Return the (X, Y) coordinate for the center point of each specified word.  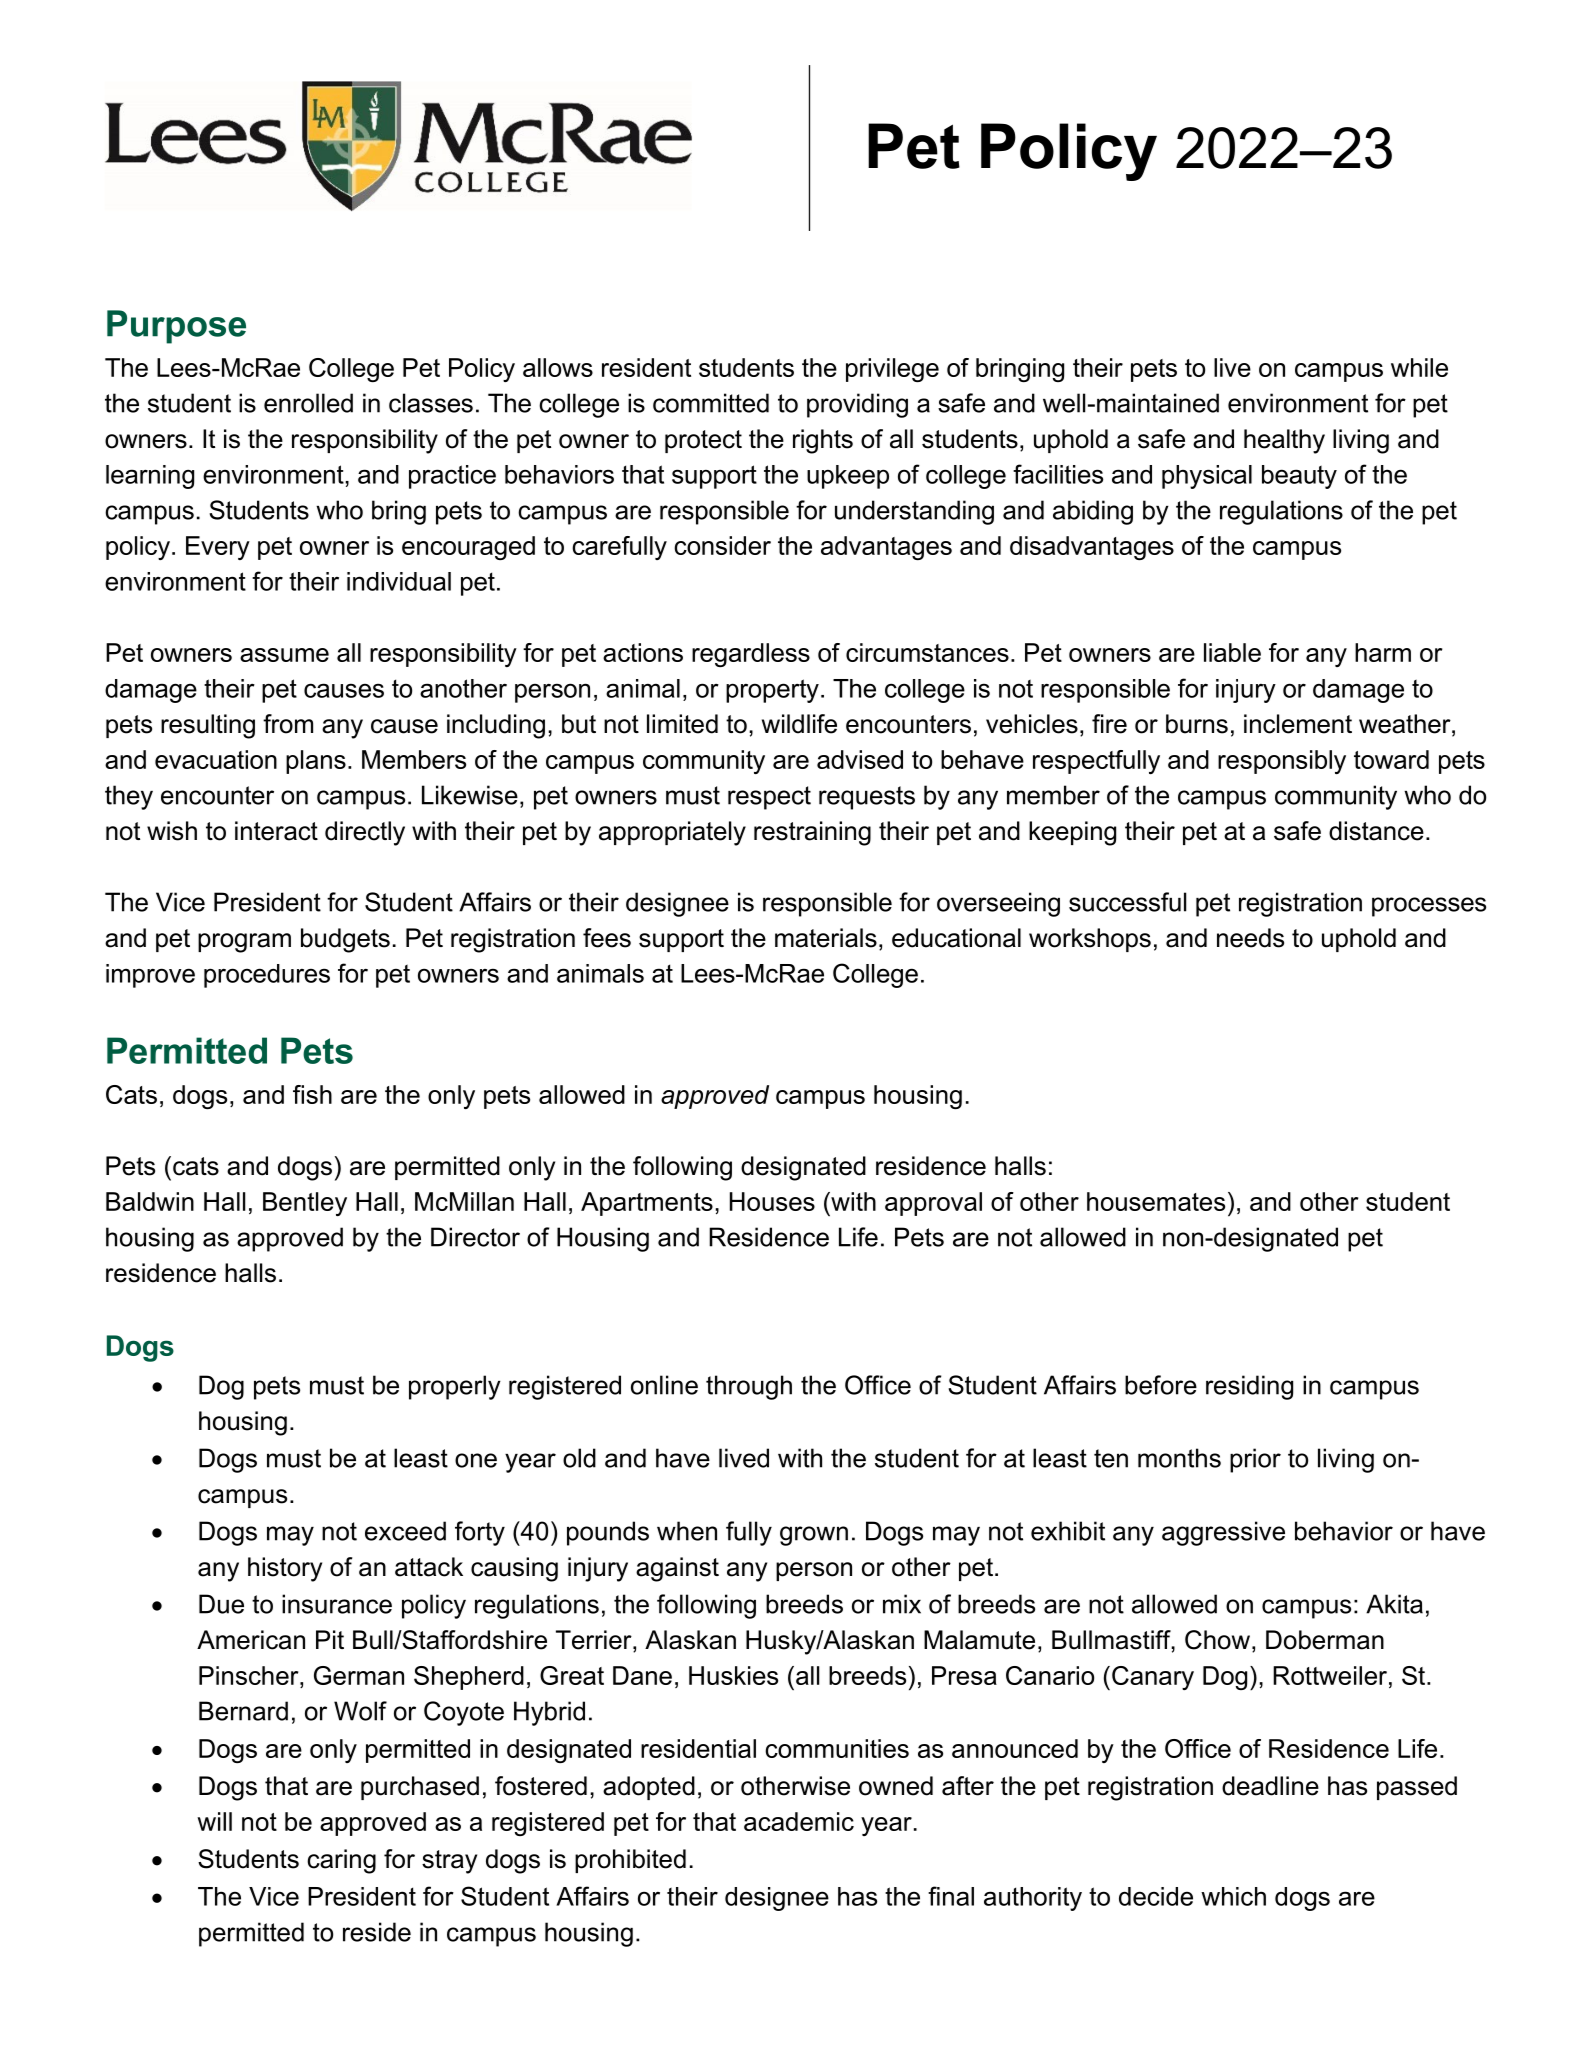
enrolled (308, 403)
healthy (1284, 441)
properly (455, 1387)
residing (1249, 1387)
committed (711, 403)
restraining (812, 833)
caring (341, 1861)
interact (276, 831)
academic (799, 1821)
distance (1376, 831)
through (749, 1387)
